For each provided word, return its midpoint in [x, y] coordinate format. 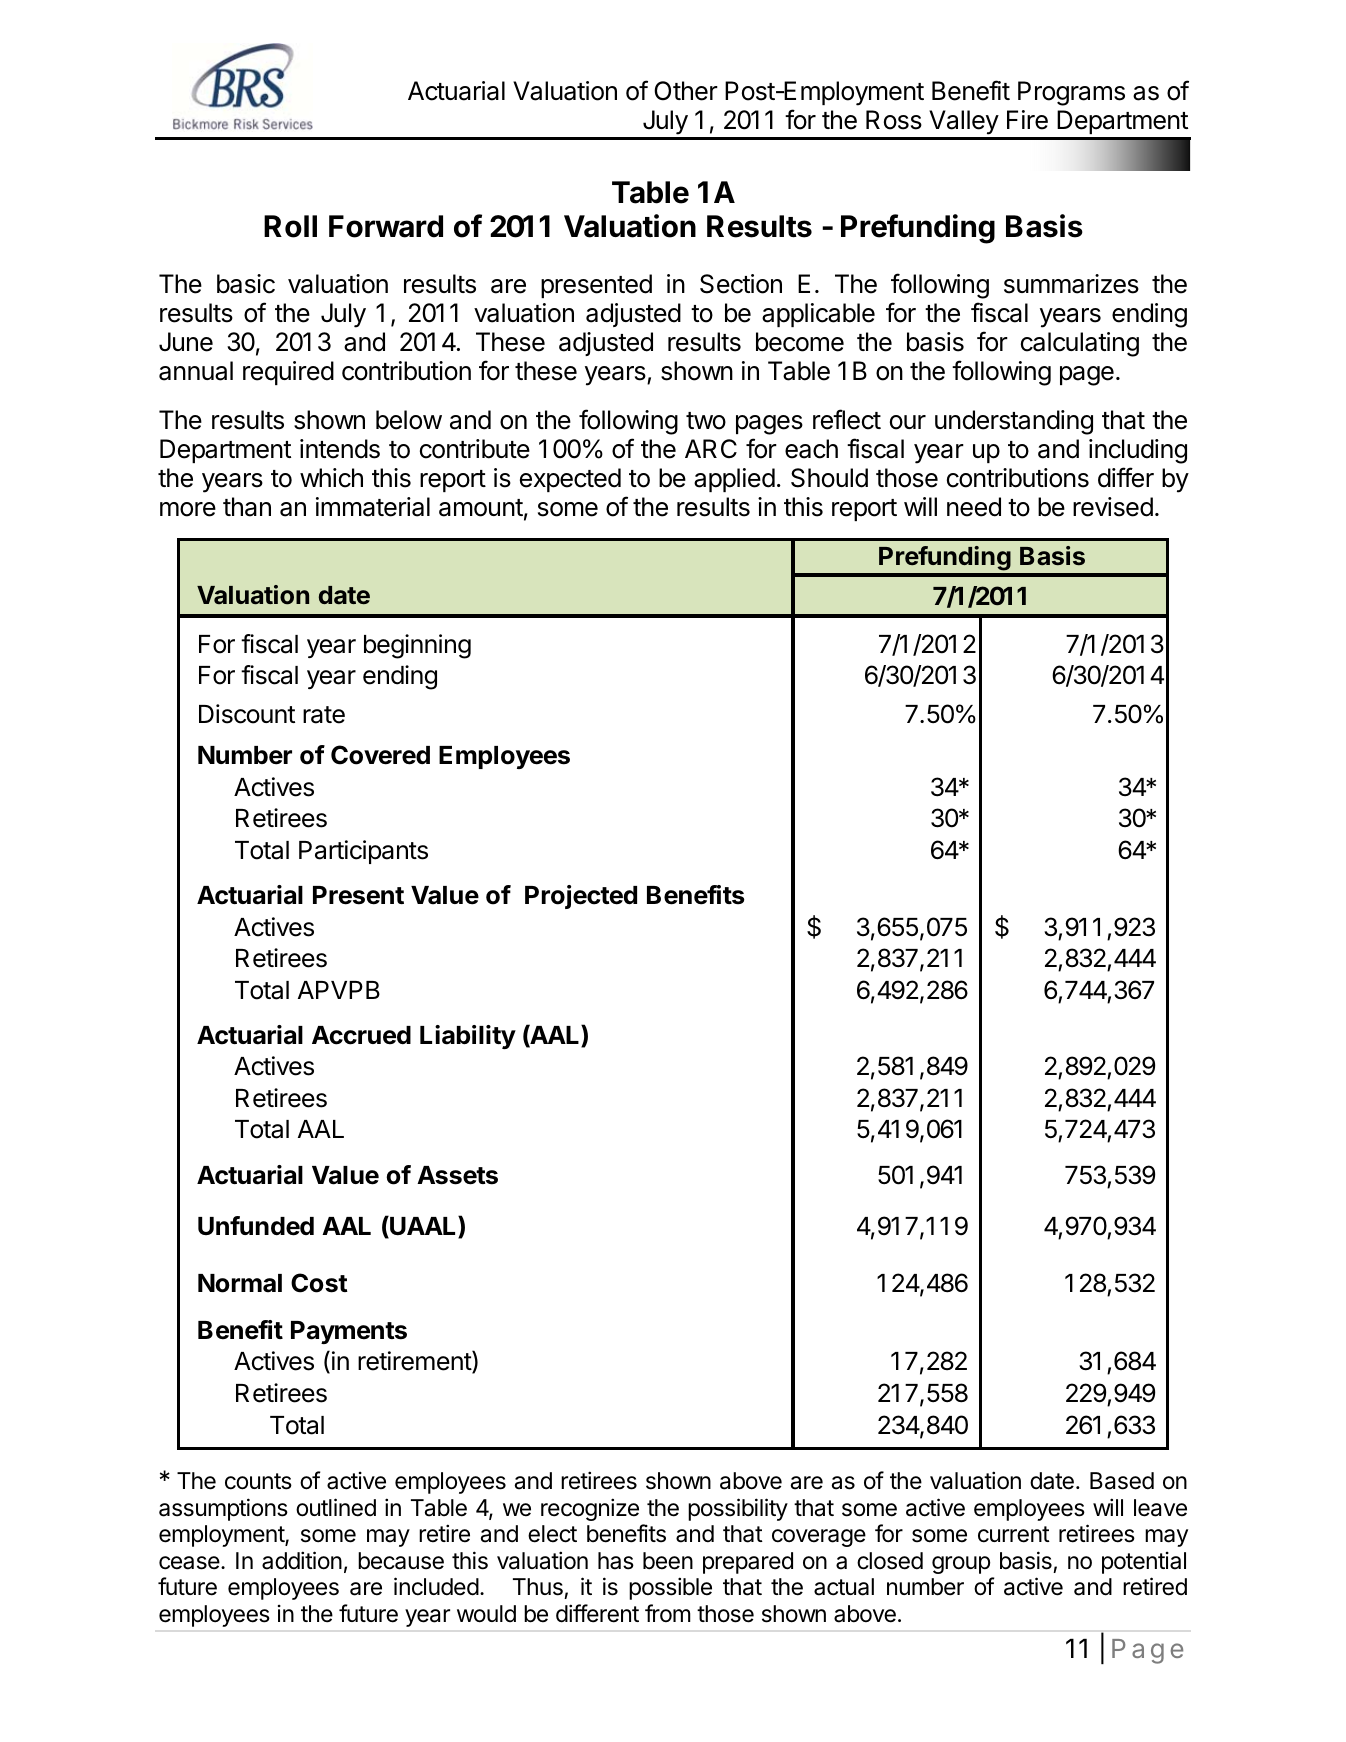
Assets [457, 1175]
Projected [581, 897]
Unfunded [256, 1226]
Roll [290, 226]
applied [734, 480]
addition [302, 1560]
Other [686, 91]
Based [1122, 1481]
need [974, 507]
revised [1113, 507]
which [331, 478]
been [668, 1561]
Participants [363, 852]
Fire [1027, 120]
